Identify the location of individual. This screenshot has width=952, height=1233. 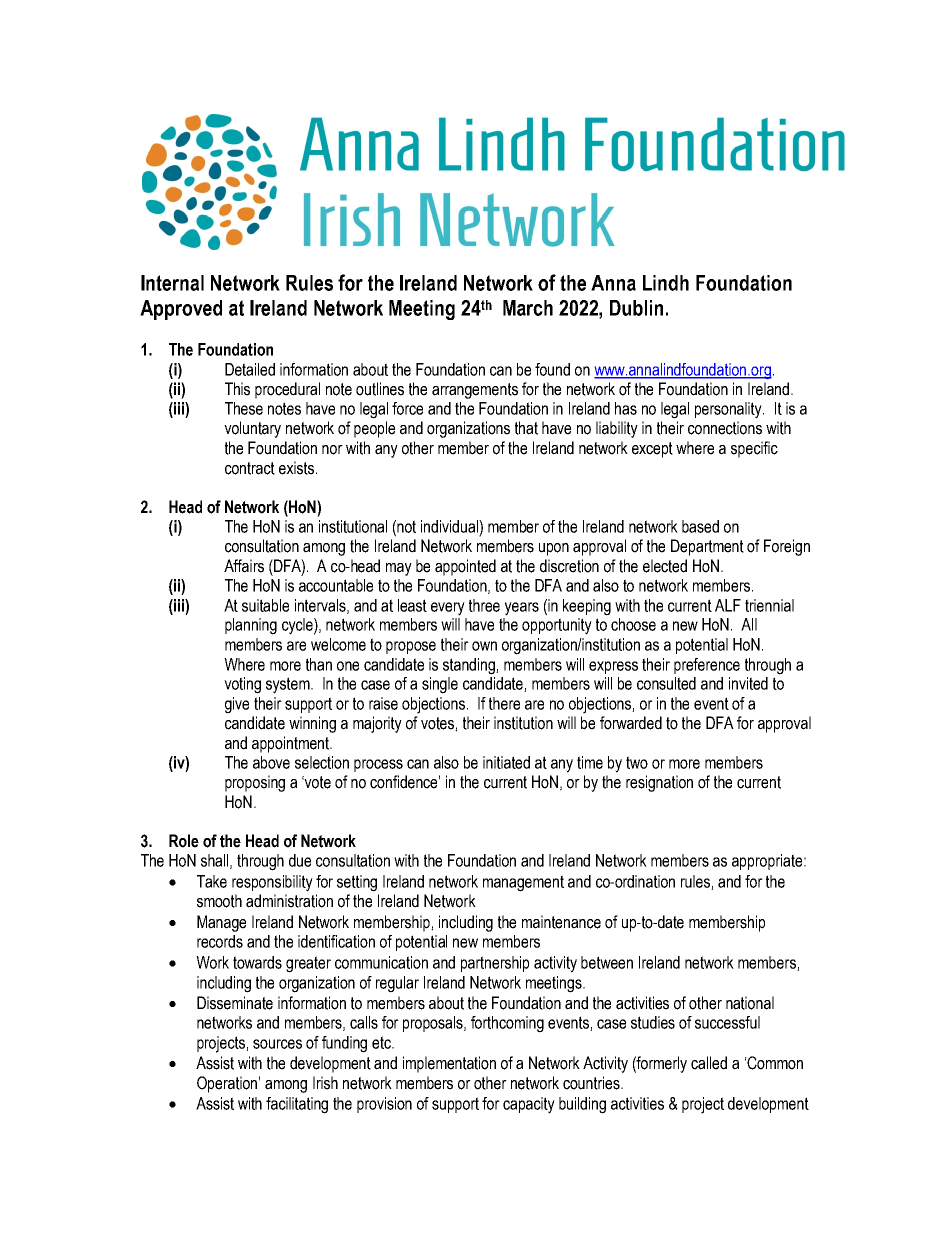
(450, 526).
